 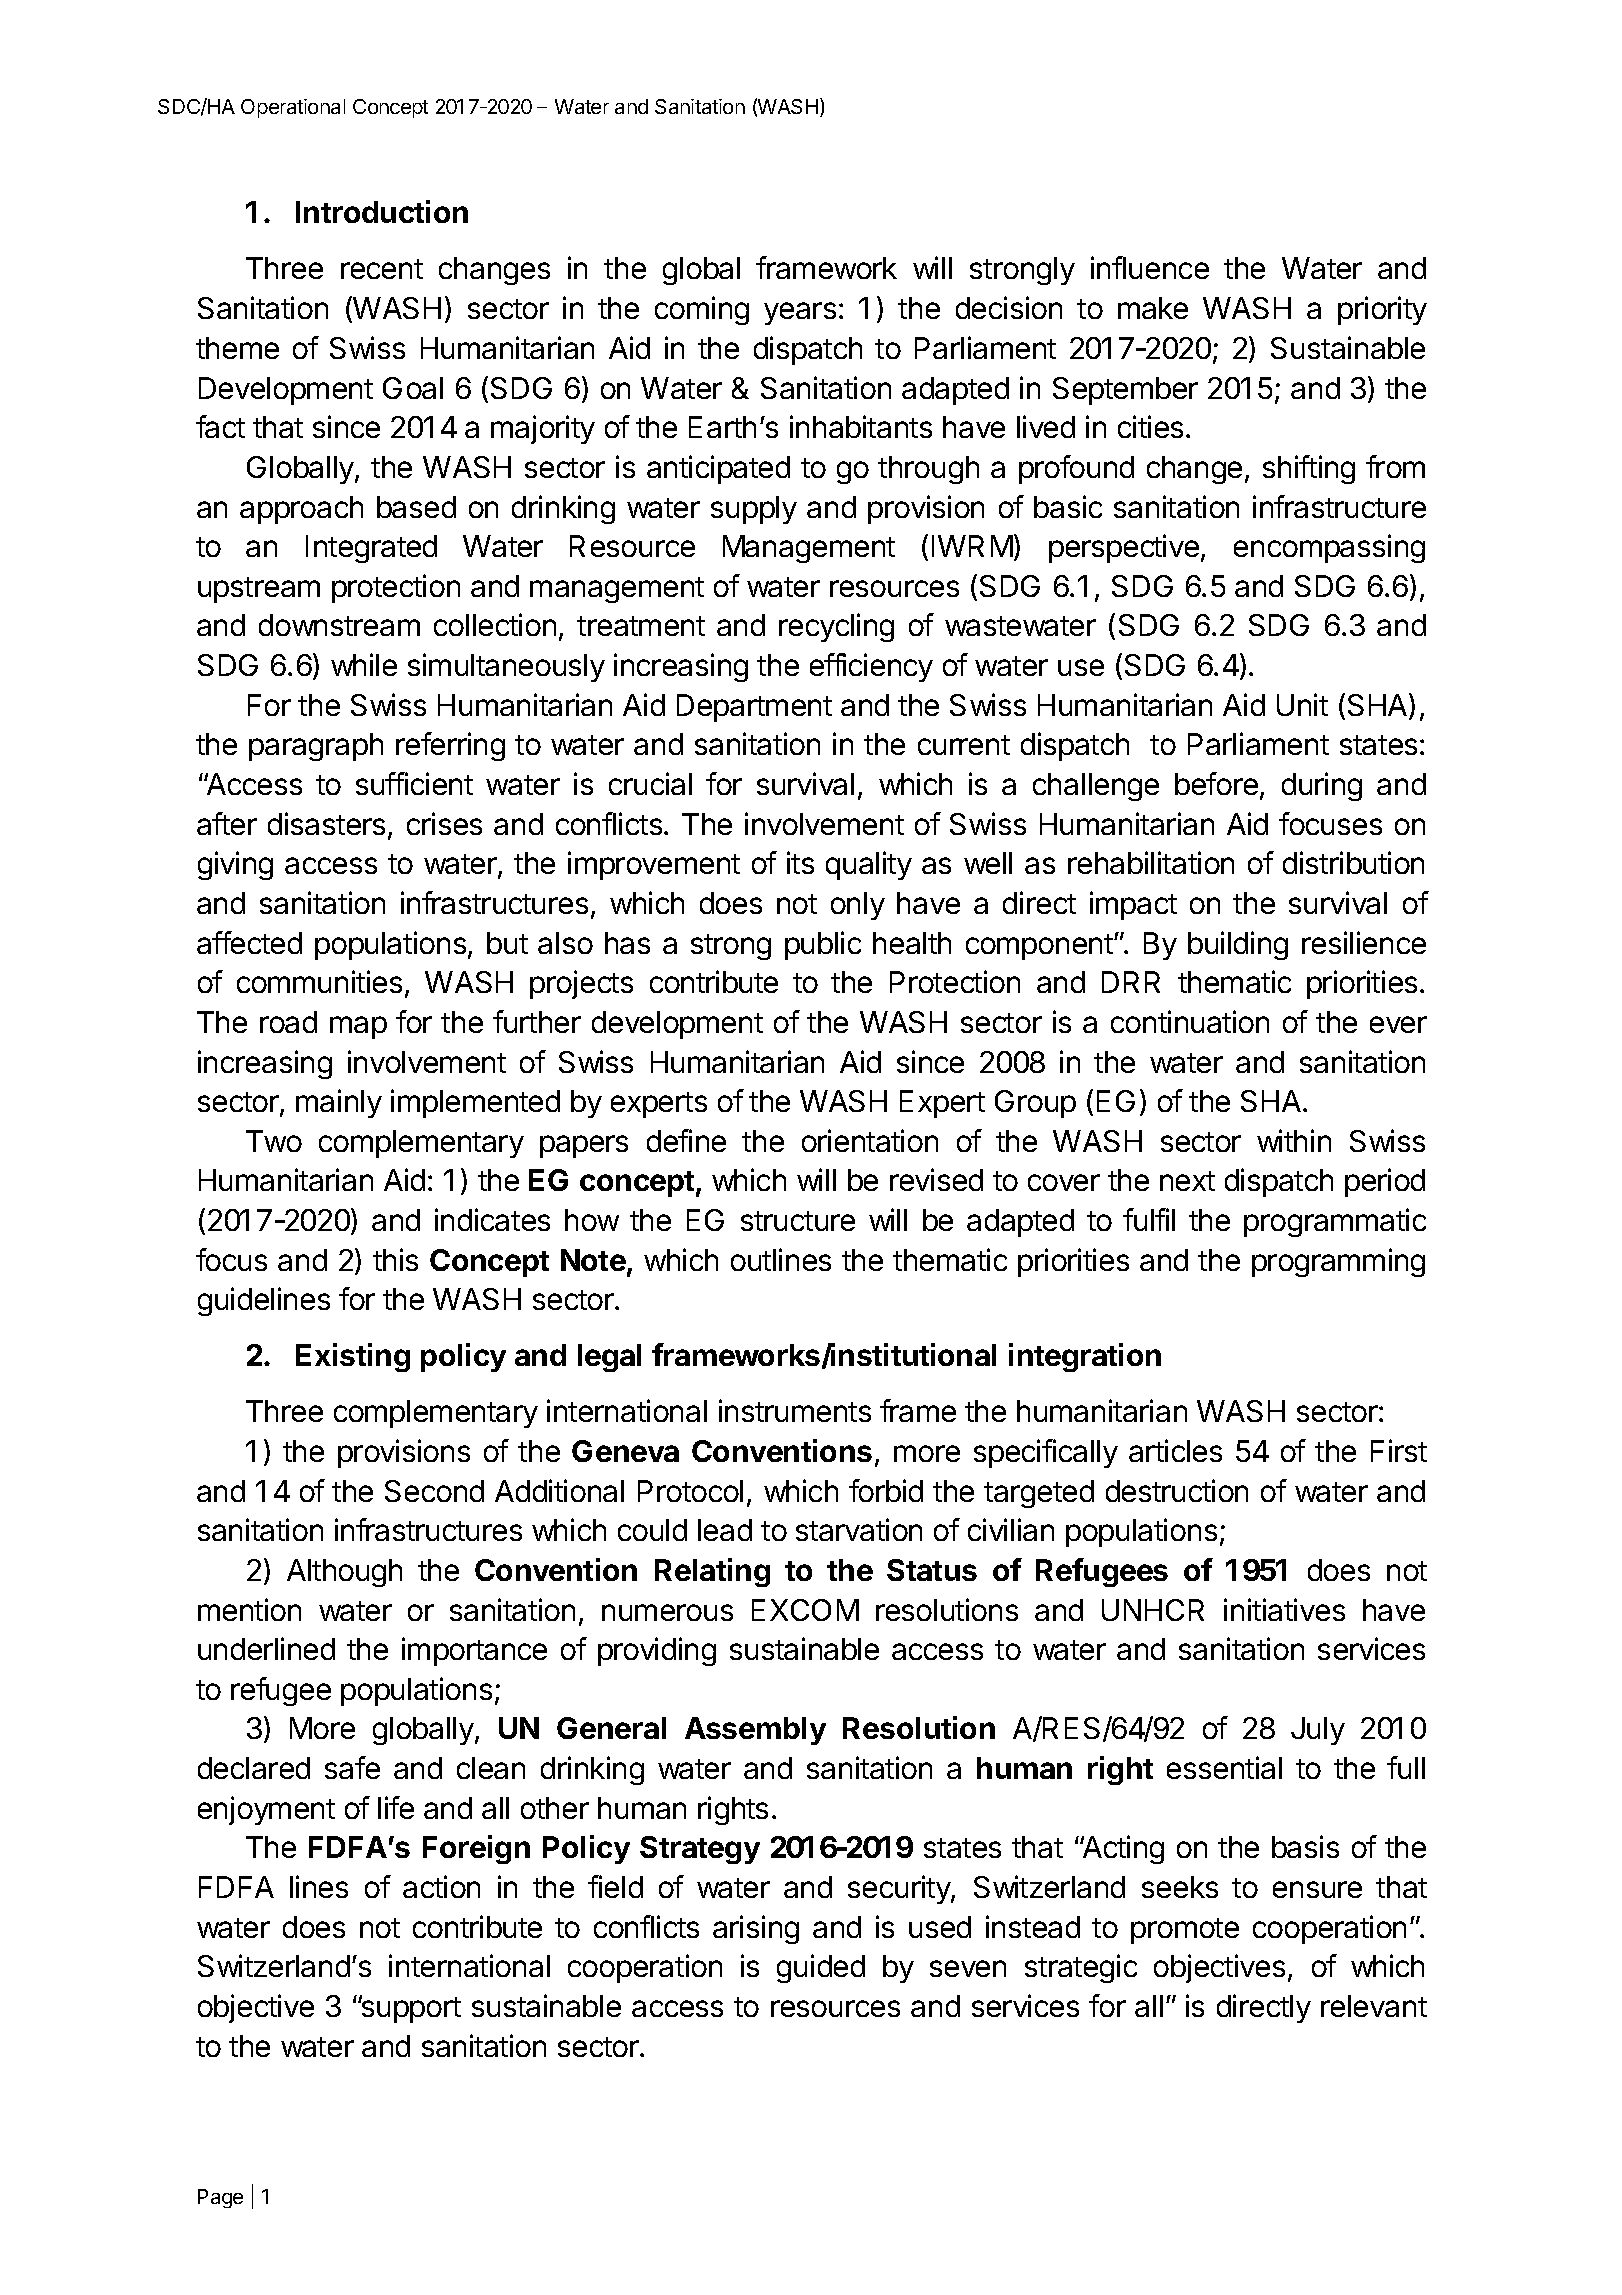 I want to click on guided, so click(x=821, y=1968).
